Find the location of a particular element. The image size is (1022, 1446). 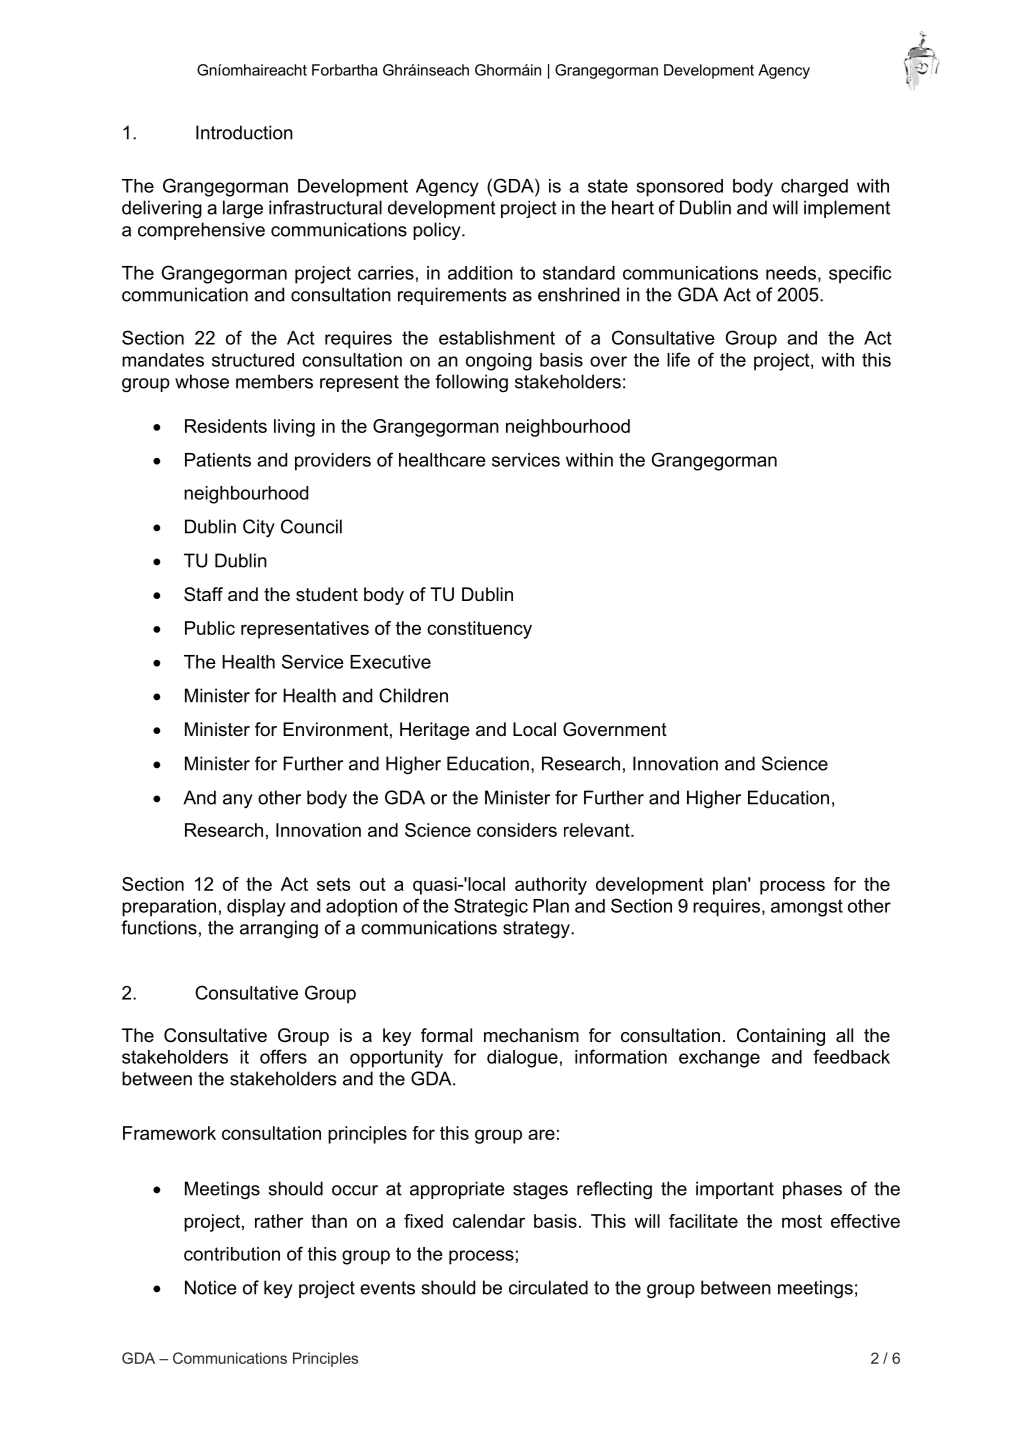

Introduction is located at coordinates (244, 132).
